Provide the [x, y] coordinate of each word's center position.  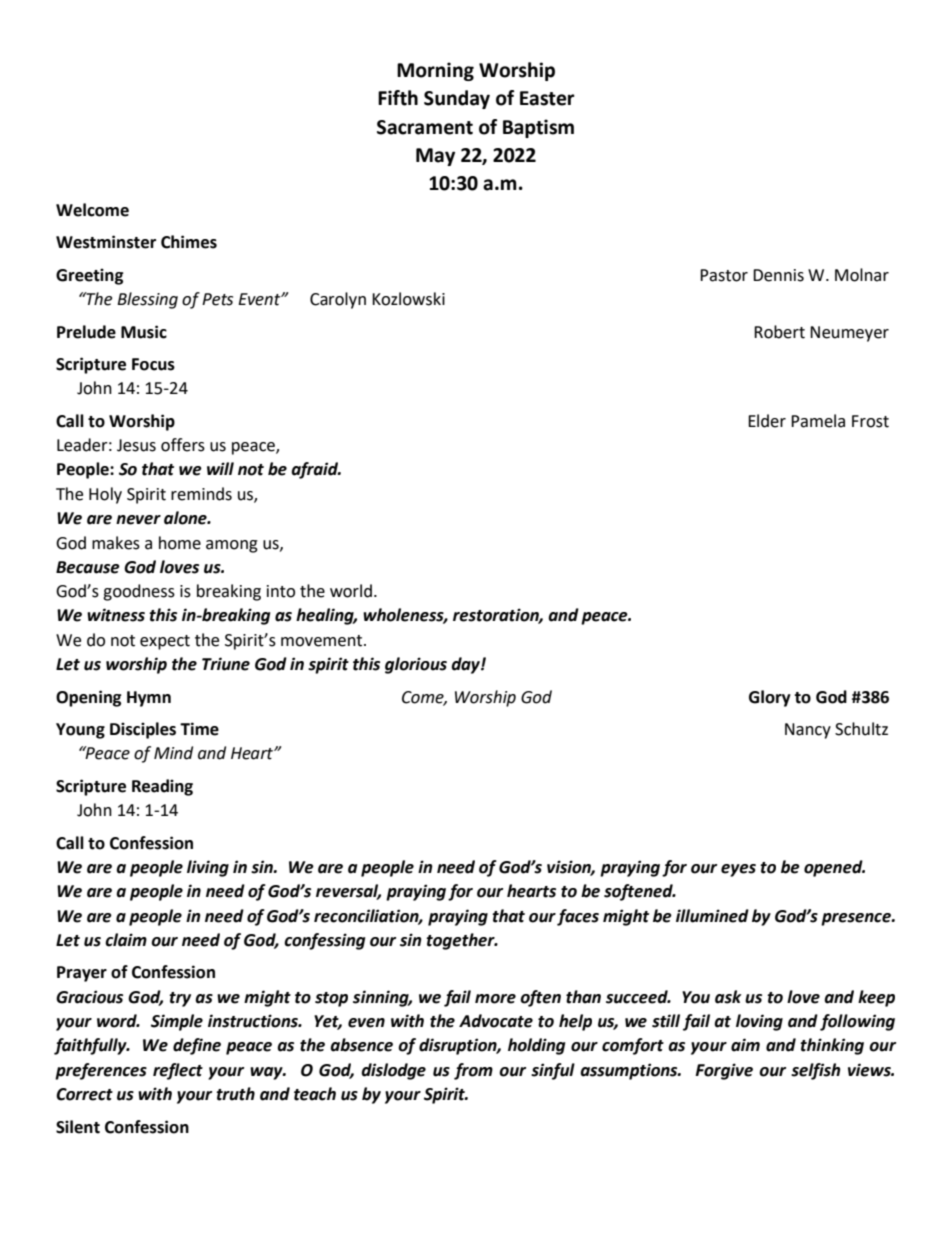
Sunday [457, 99]
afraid [316, 470]
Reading [162, 787]
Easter [547, 98]
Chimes [189, 242]
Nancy [808, 731]
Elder [767, 421]
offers [183, 445]
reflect [178, 1071]
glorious [416, 665]
